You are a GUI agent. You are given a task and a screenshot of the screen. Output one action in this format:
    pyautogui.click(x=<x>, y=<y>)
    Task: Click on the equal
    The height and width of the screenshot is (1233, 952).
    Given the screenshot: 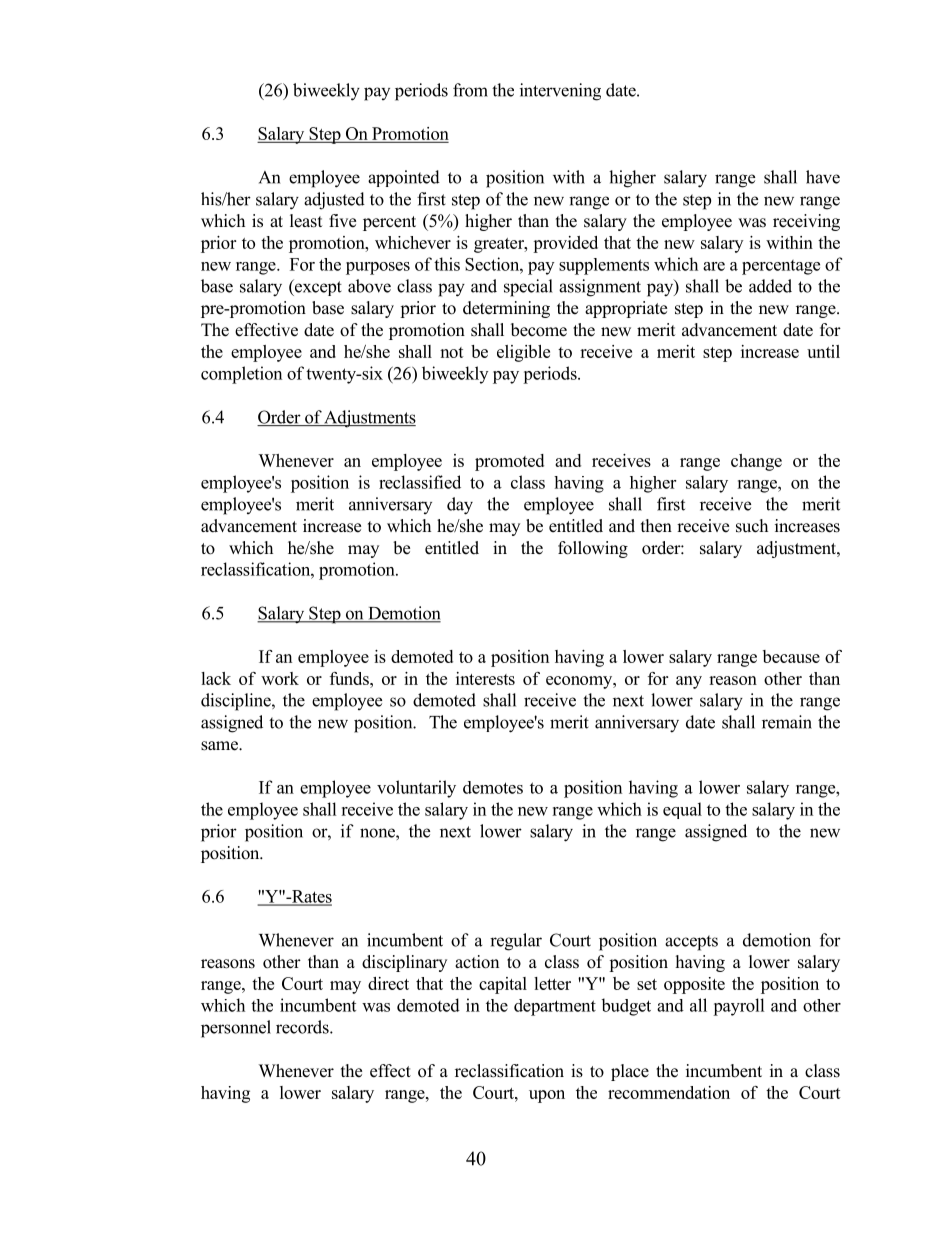 What is the action you would take?
    pyautogui.click(x=682, y=810)
